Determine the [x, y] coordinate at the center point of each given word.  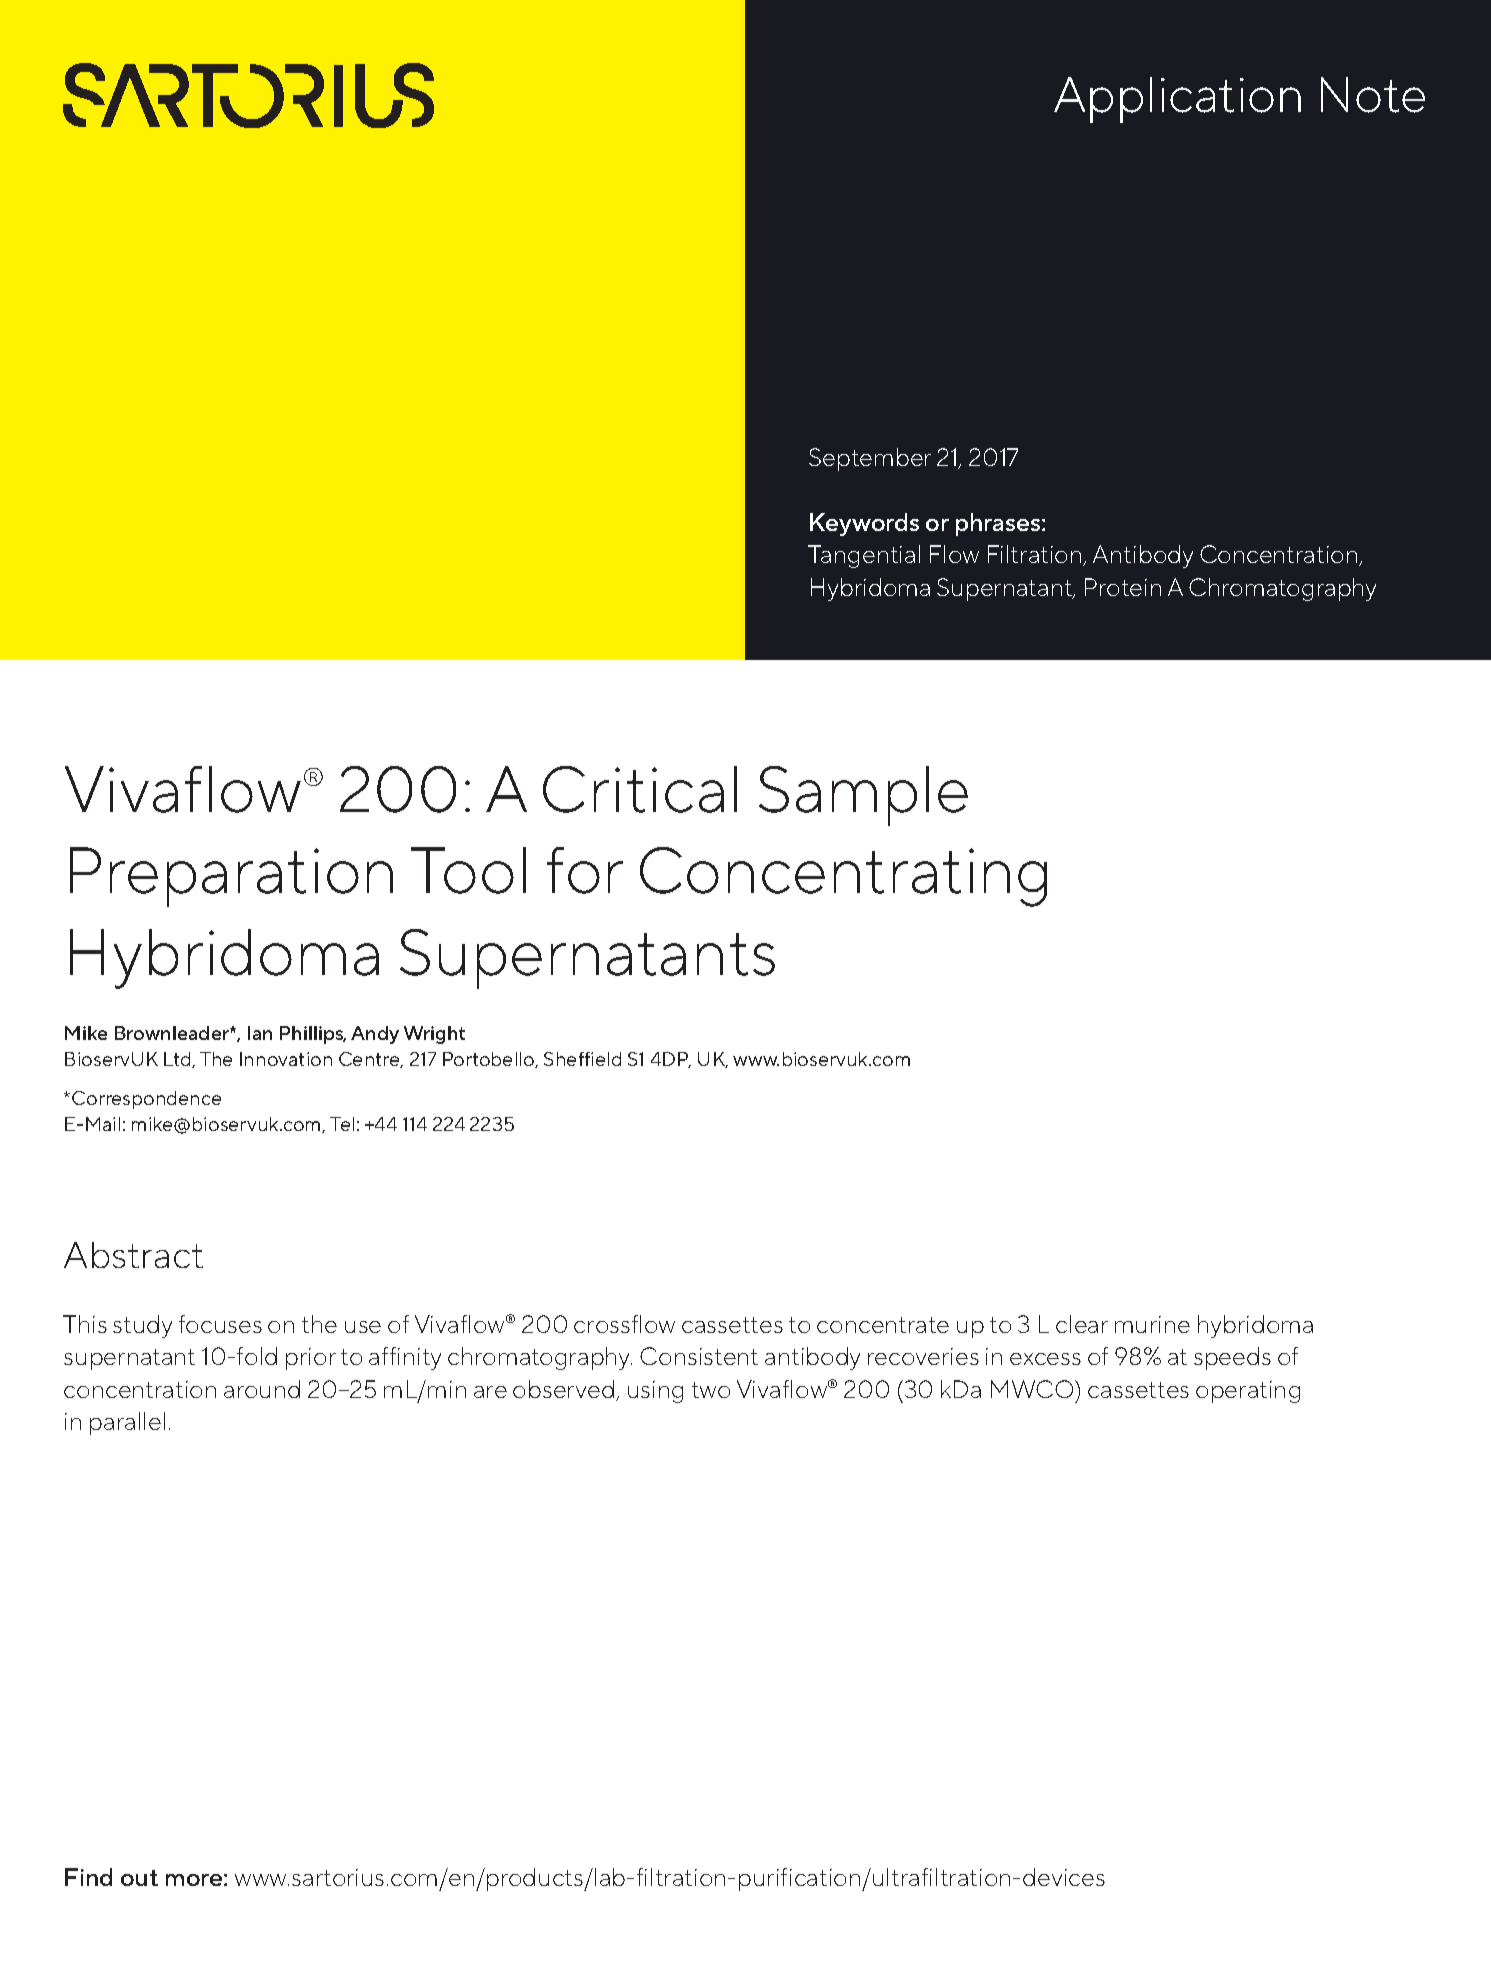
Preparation [231, 877]
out [139, 1878]
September [870, 459]
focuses [220, 1324]
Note [1373, 95]
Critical [640, 789]
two [711, 1390]
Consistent [699, 1356]
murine [1152, 1324]
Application [1177, 100]
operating [1248, 1392]
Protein [1123, 587]
